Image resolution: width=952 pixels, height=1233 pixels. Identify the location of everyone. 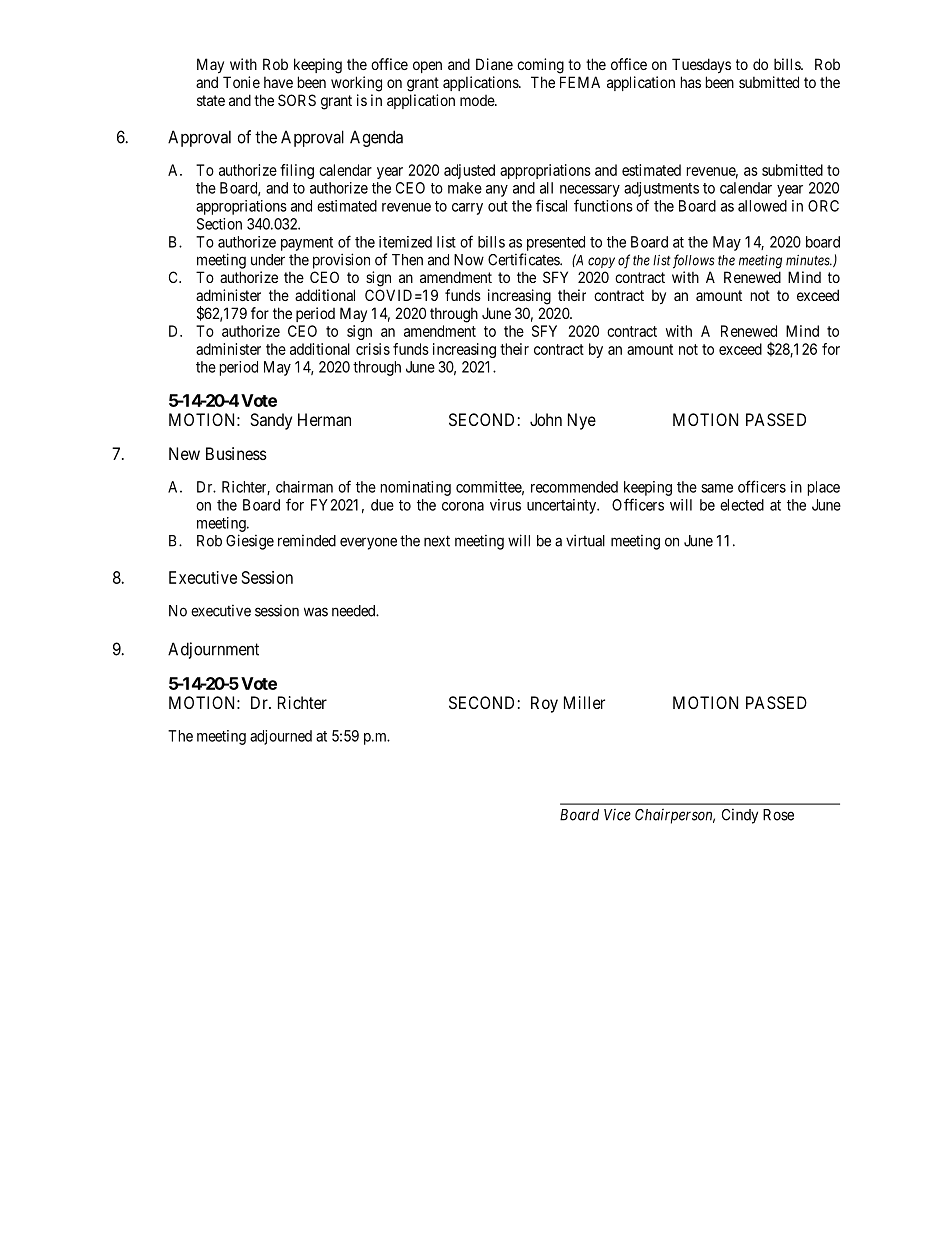
(368, 543).
